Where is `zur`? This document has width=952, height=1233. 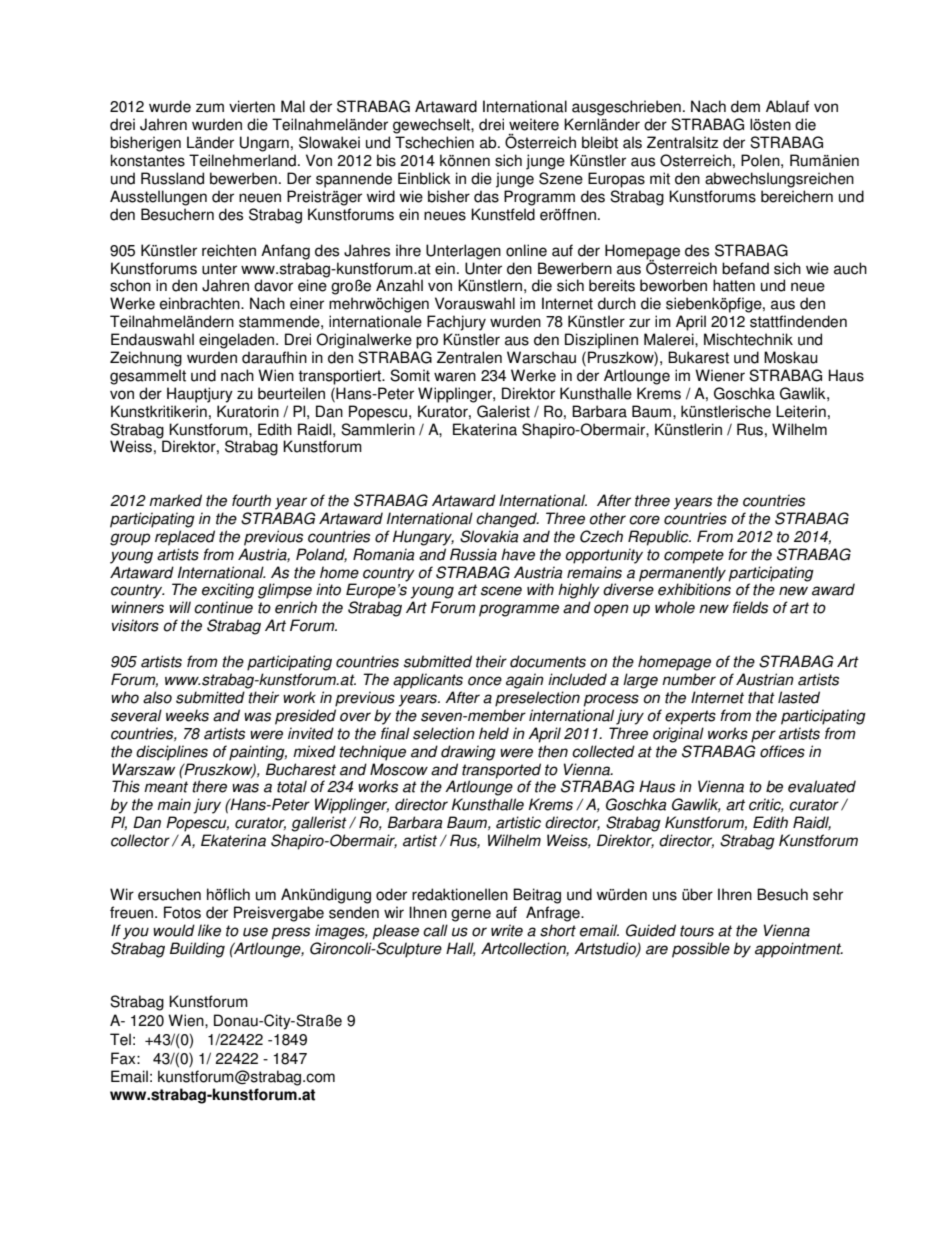
zur is located at coordinates (639, 323).
